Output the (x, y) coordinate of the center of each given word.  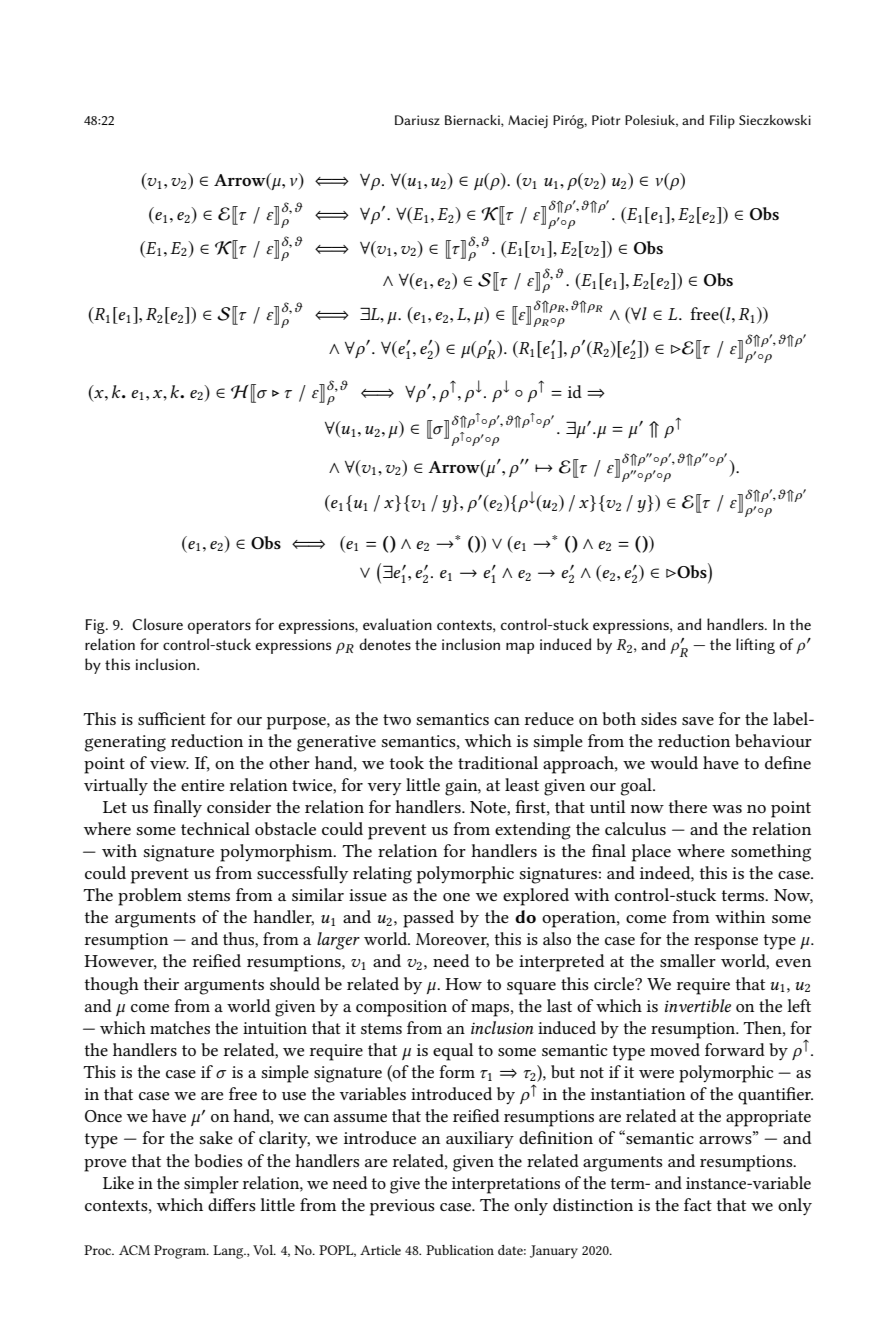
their (161, 983)
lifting (755, 646)
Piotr (606, 120)
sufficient (172, 718)
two (397, 719)
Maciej (528, 121)
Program (181, 1252)
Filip (722, 122)
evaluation (397, 624)
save (698, 721)
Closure (157, 624)
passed (428, 919)
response (726, 943)
